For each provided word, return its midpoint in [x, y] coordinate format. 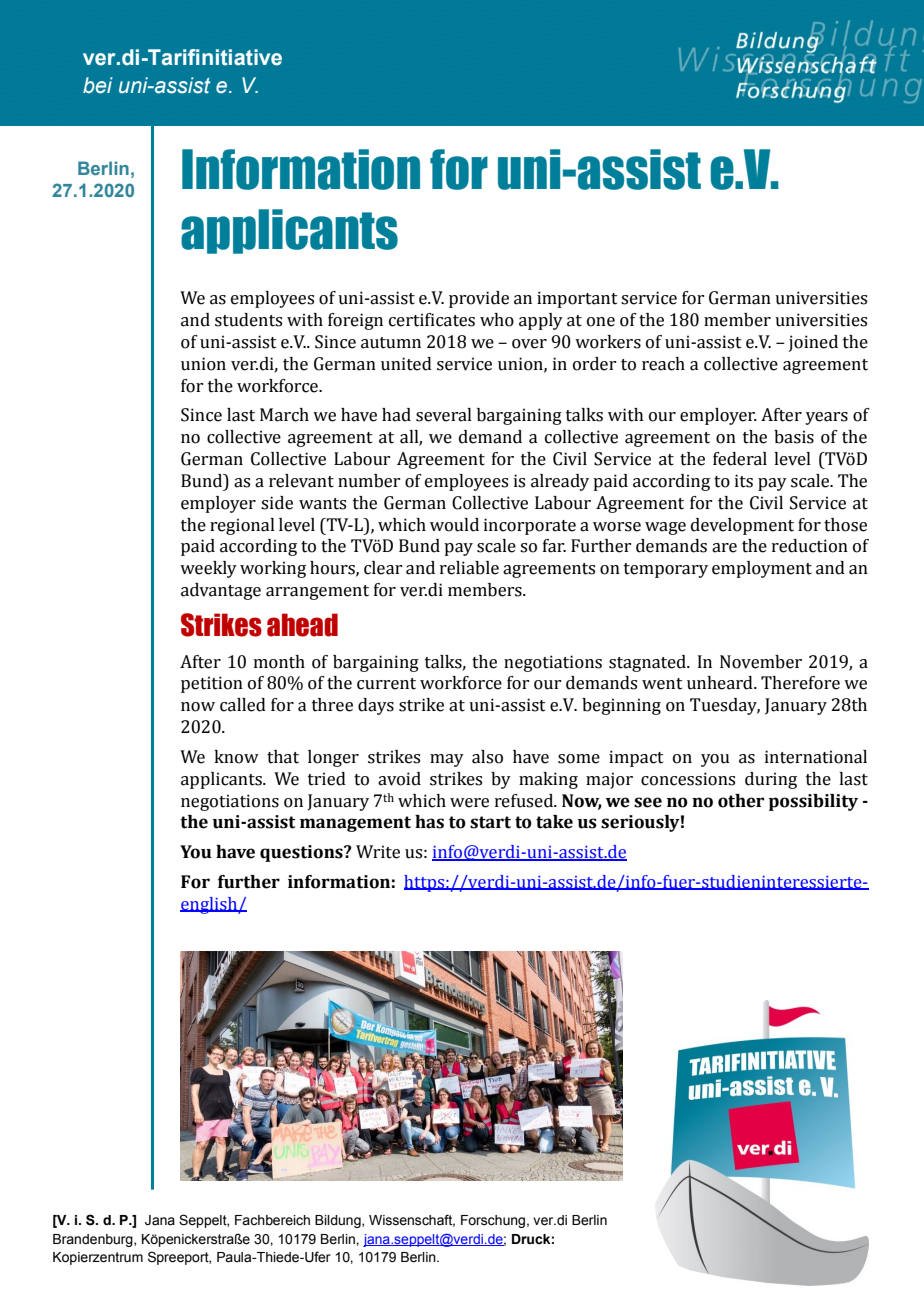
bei [98, 85]
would [454, 525]
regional [242, 526]
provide [479, 299]
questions [302, 853]
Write [378, 852]
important [577, 299]
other [741, 801]
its [744, 481]
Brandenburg [94, 1240]
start [490, 822]
